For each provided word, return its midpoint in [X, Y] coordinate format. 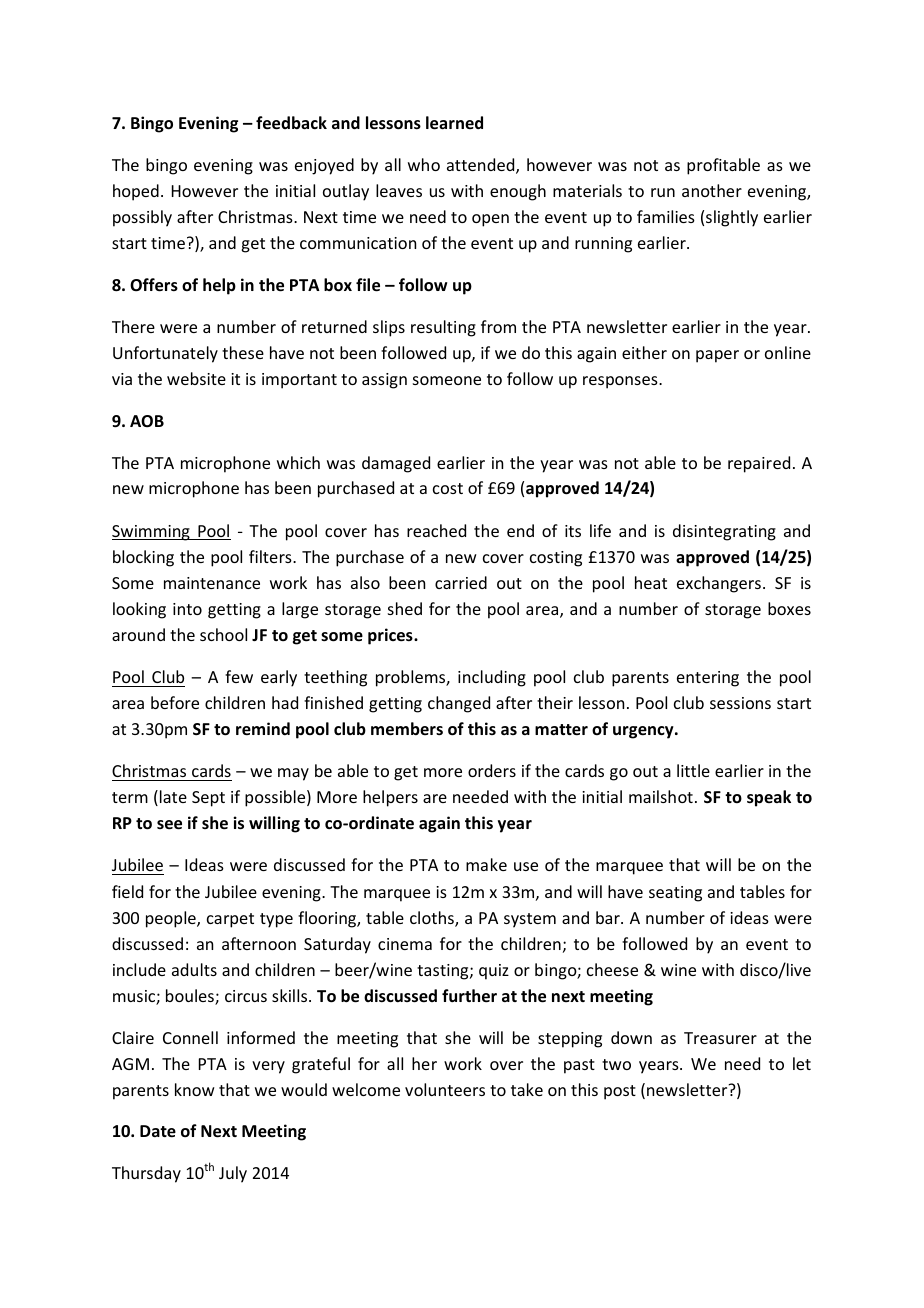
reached [436, 530]
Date [158, 1131]
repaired [759, 464]
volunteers [445, 1089]
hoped [136, 192]
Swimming [152, 533]
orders [492, 770]
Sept [208, 799]
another [712, 190]
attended [482, 166]
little [693, 770]
